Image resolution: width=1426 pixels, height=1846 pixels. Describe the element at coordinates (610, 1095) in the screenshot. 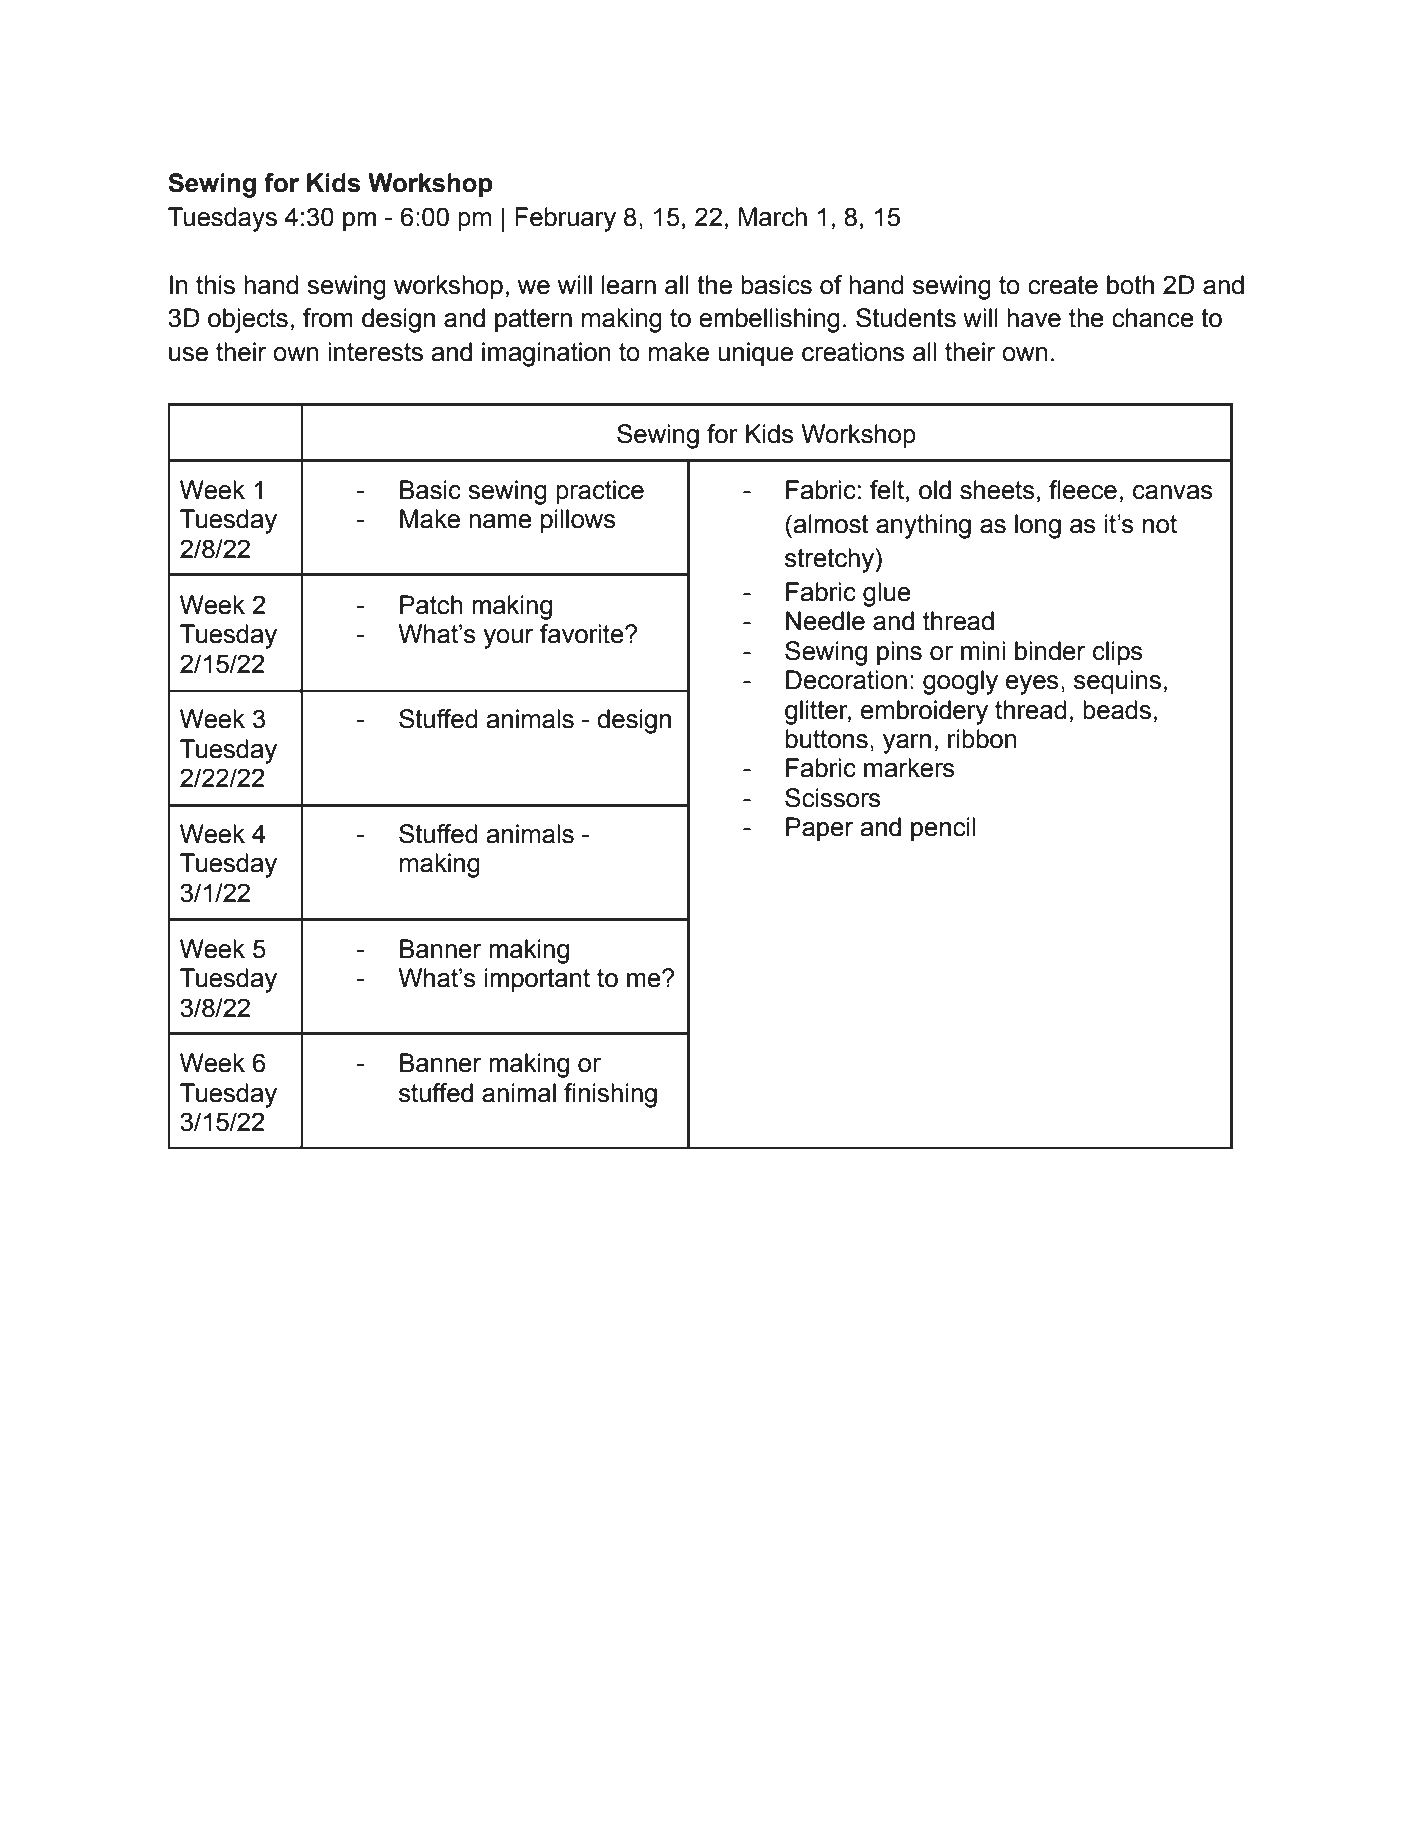

I see `finishing` at that location.
